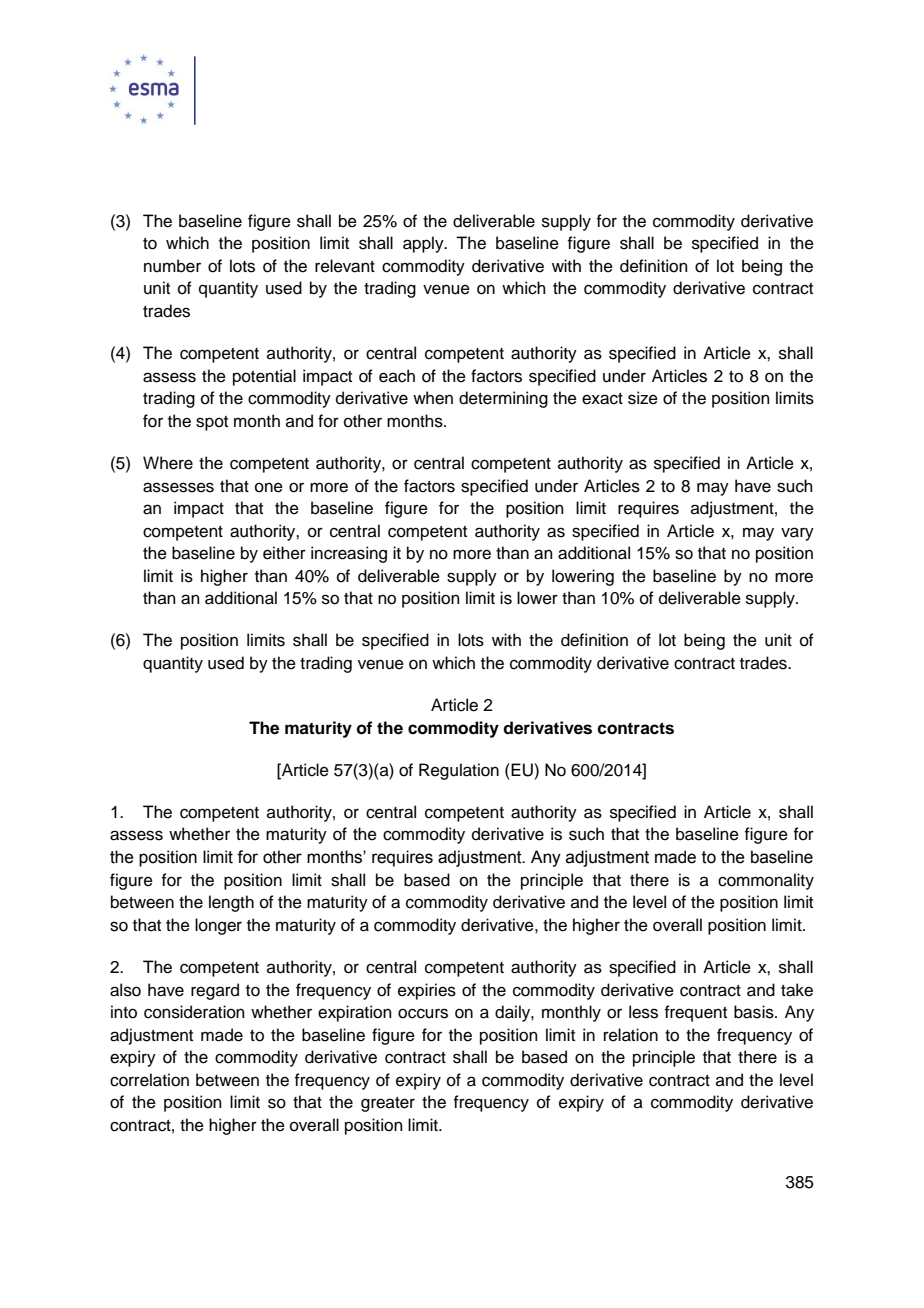 This screenshot has height=1308, width=924. I want to click on increasing, so click(349, 554).
